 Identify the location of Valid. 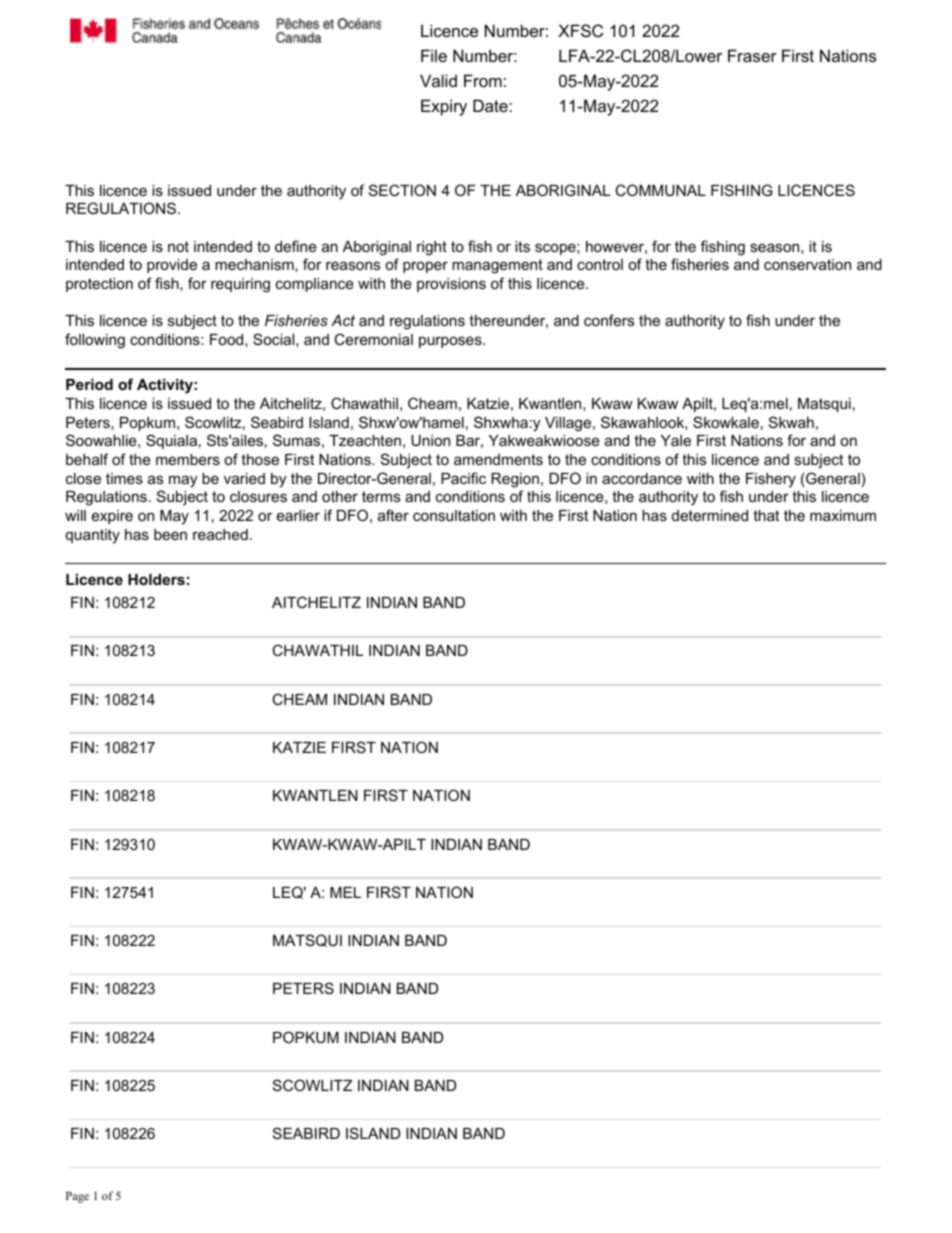
(438, 80).
